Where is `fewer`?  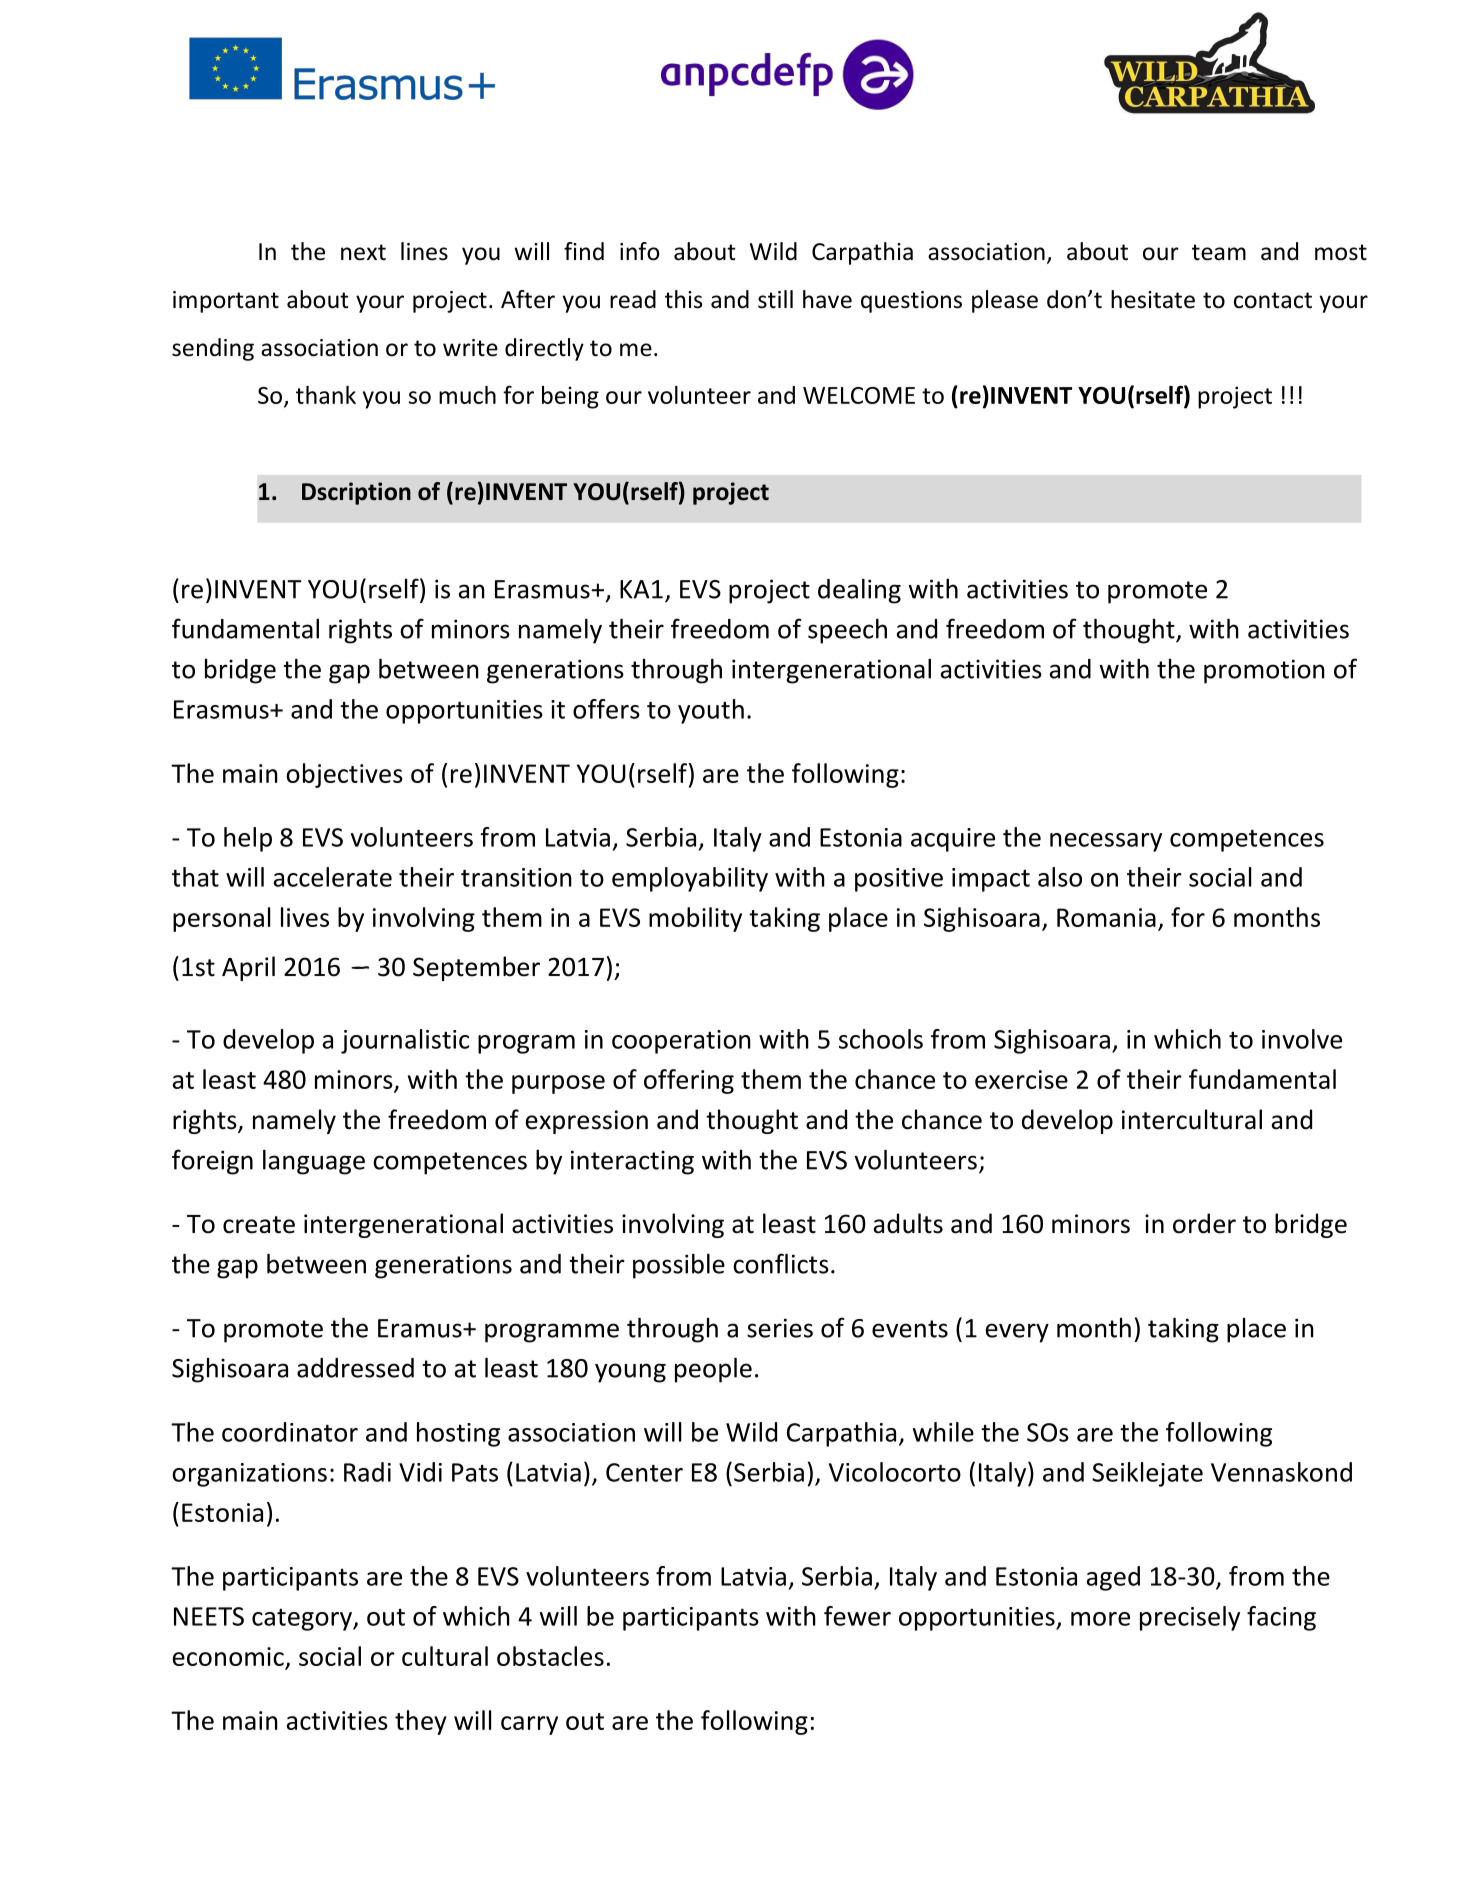 fewer is located at coordinates (857, 1616).
